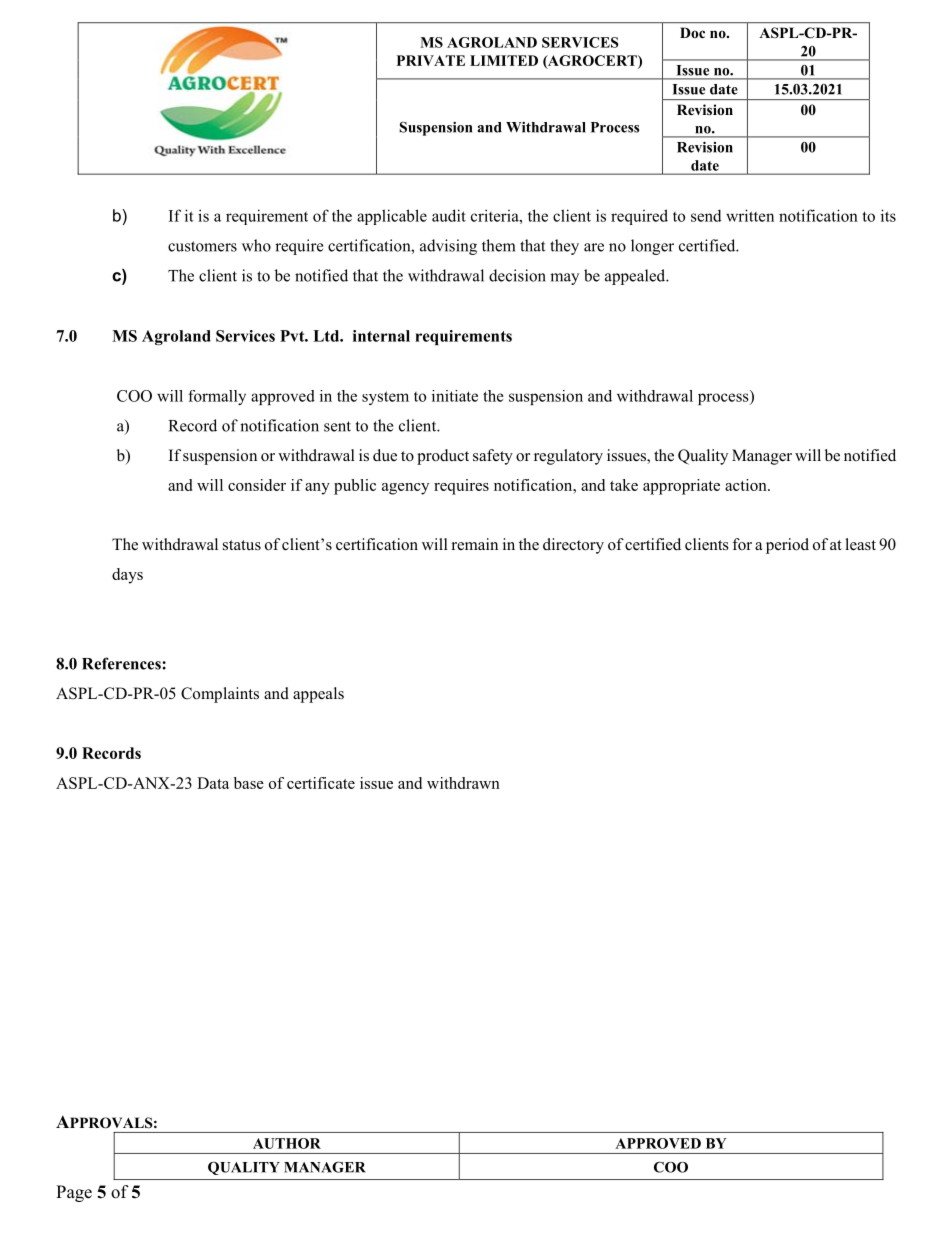 The height and width of the screenshot is (1233, 952). I want to click on formally, so click(217, 397).
